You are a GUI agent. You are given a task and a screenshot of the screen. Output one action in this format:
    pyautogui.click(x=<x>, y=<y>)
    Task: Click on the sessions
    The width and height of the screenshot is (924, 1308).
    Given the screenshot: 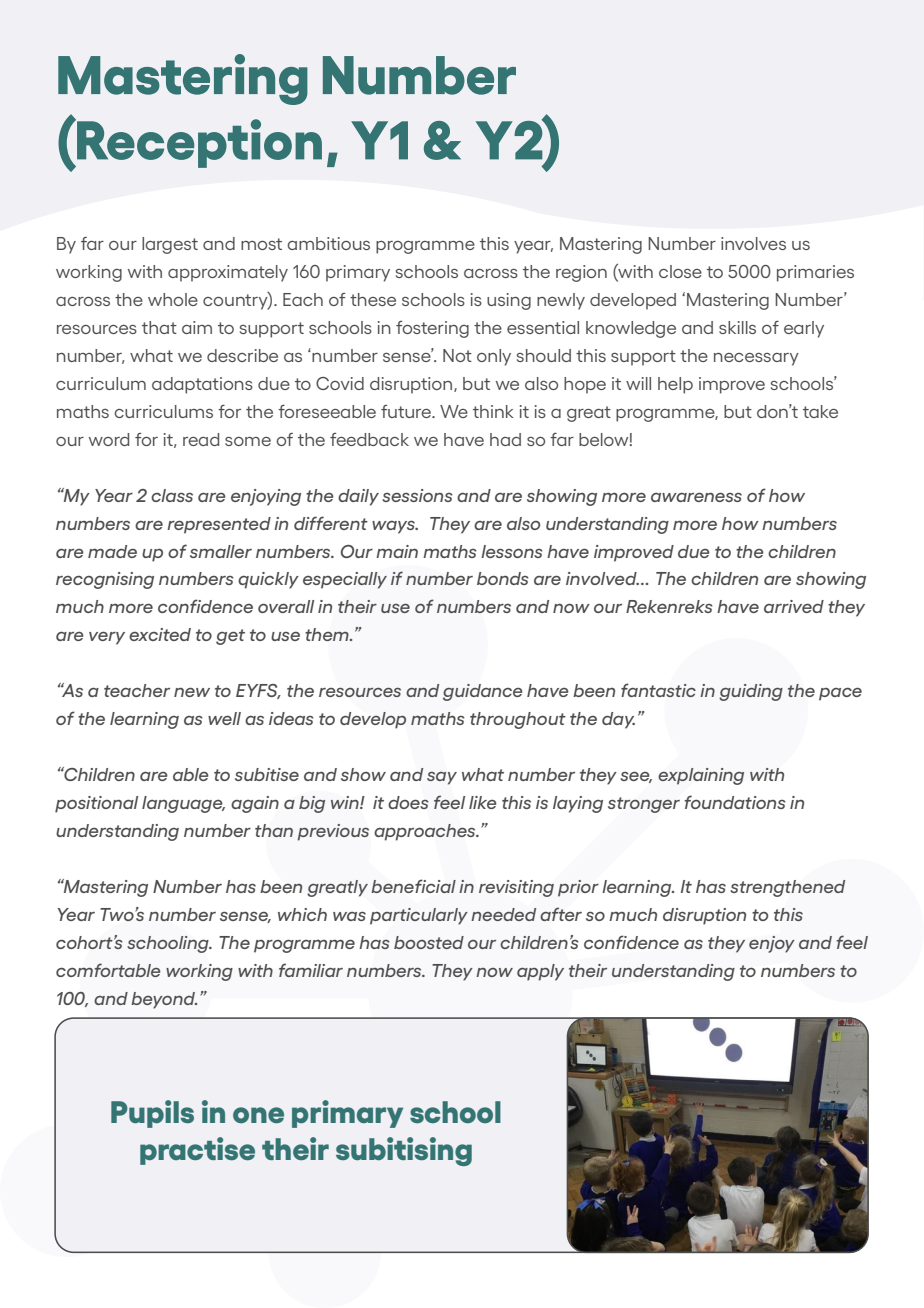 What is the action you would take?
    pyautogui.click(x=417, y=495)
